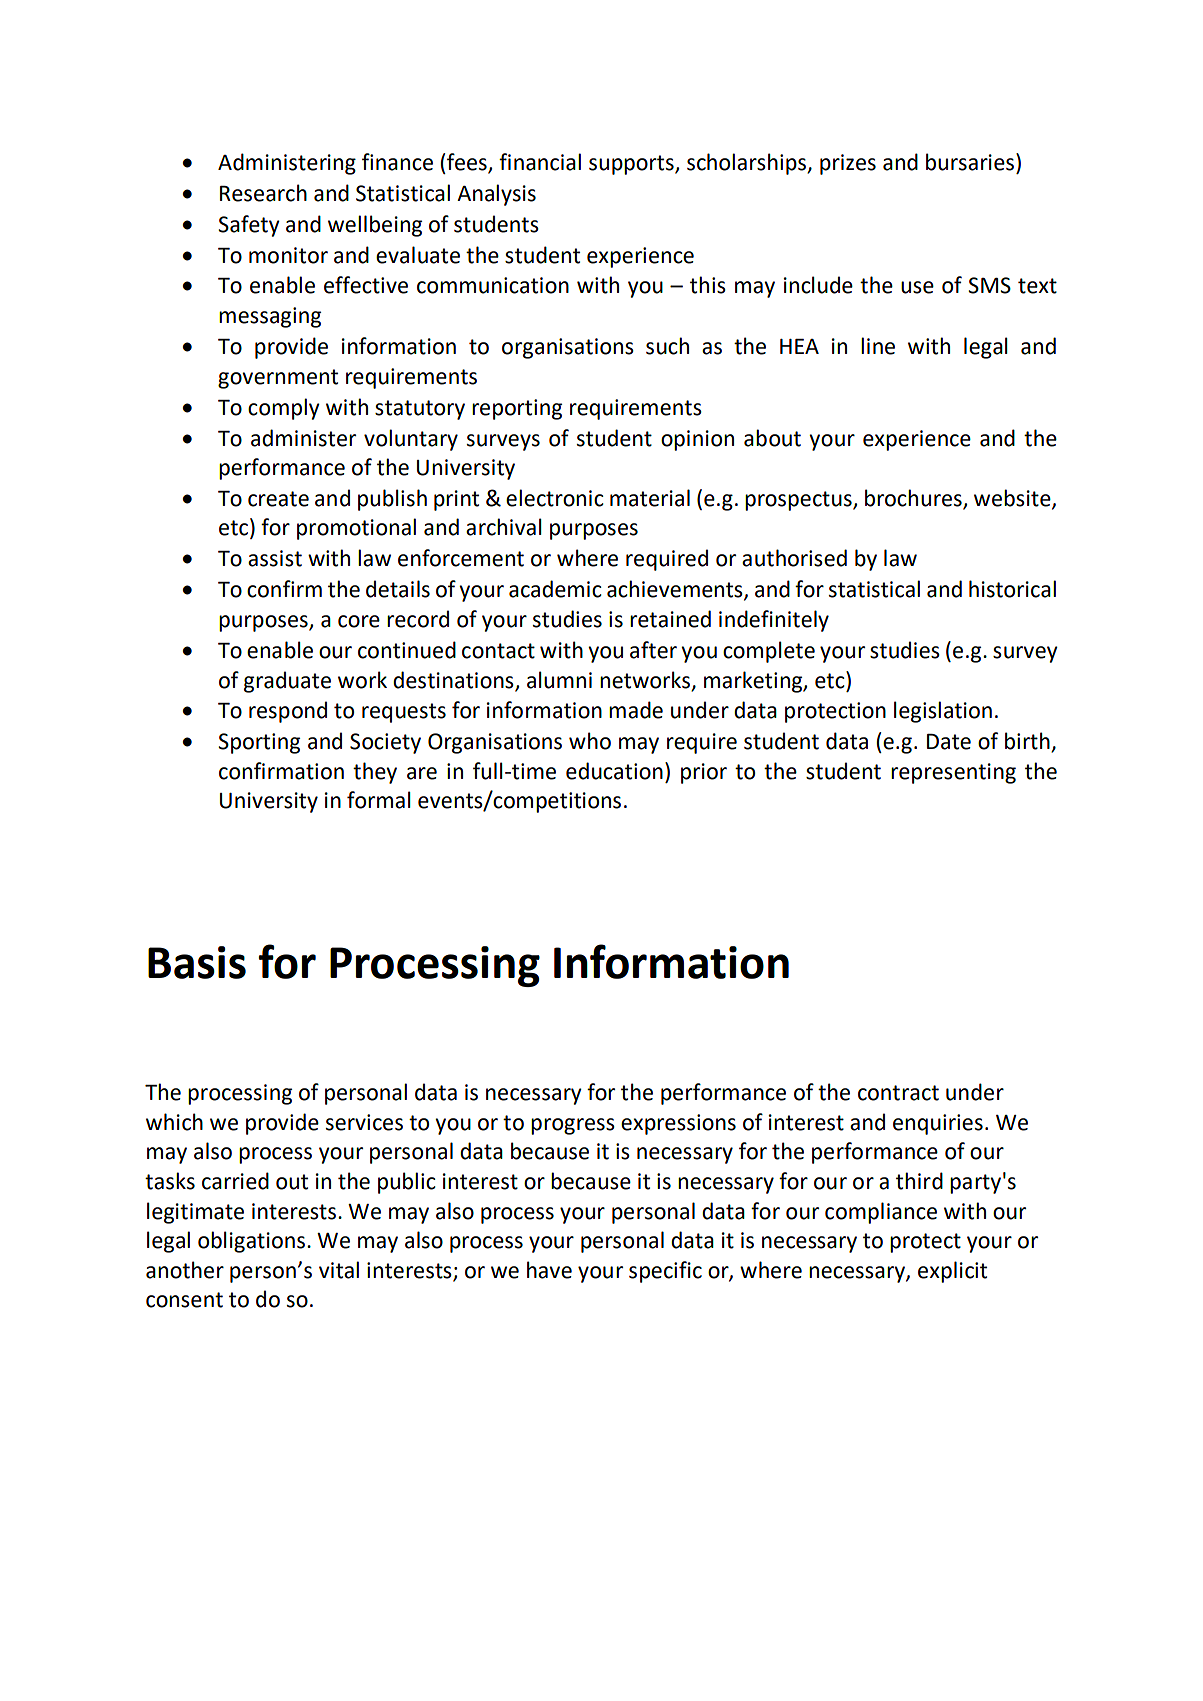 The width and height of the document is (1203, 1701). Describe the element at coordinates (971, 162) in the document. I see `bursaries` at that location.
